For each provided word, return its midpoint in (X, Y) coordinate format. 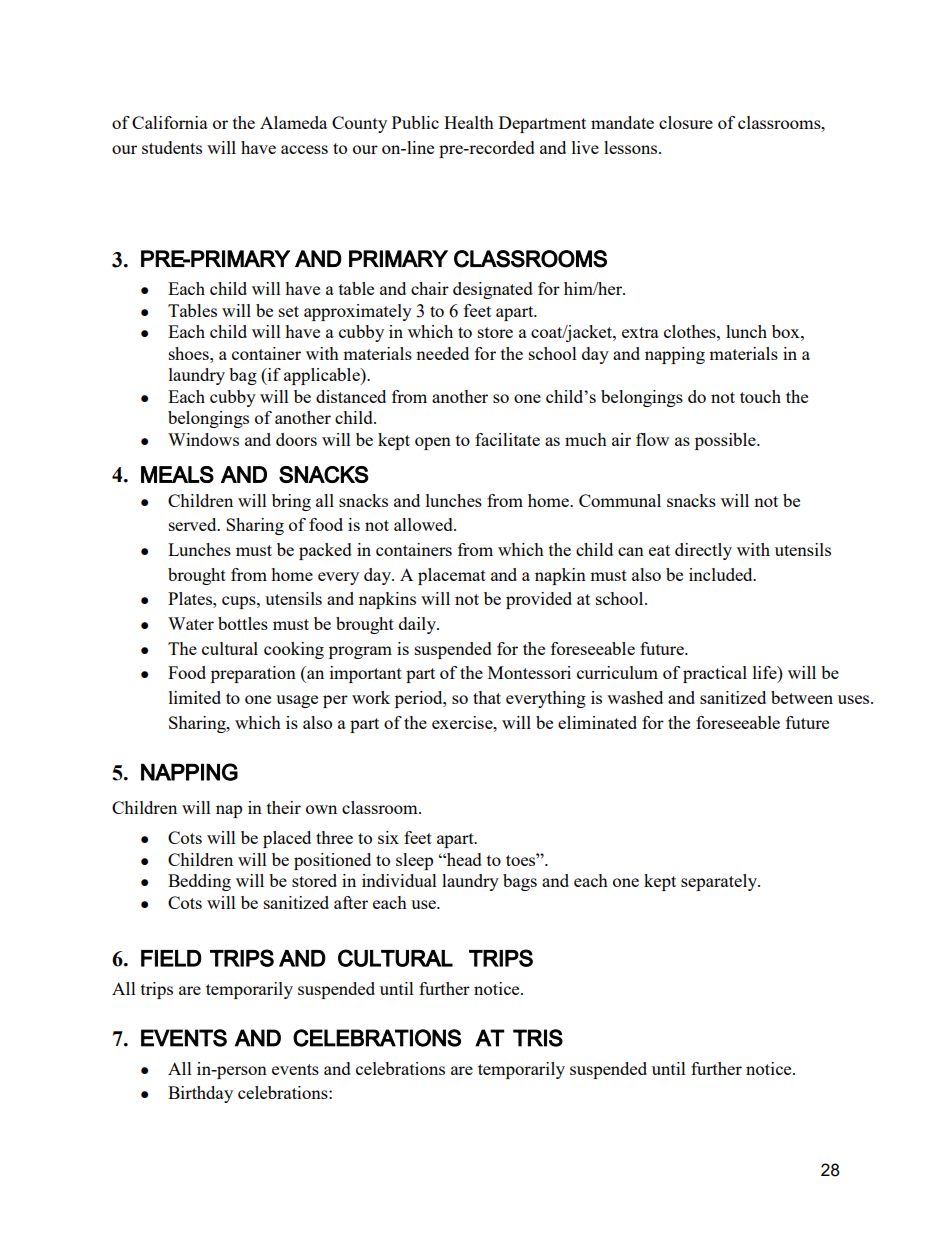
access (304, 149)
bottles (243, 623)
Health (469, 122)
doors (296, 439)
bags (520, 882)
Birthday (200, 1094)
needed (442, 353)
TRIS (538, 1038)
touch (760, 396)
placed (287, 839)
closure (686, 122)
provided (539, 600)
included (722, 574)
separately (720, 882)
